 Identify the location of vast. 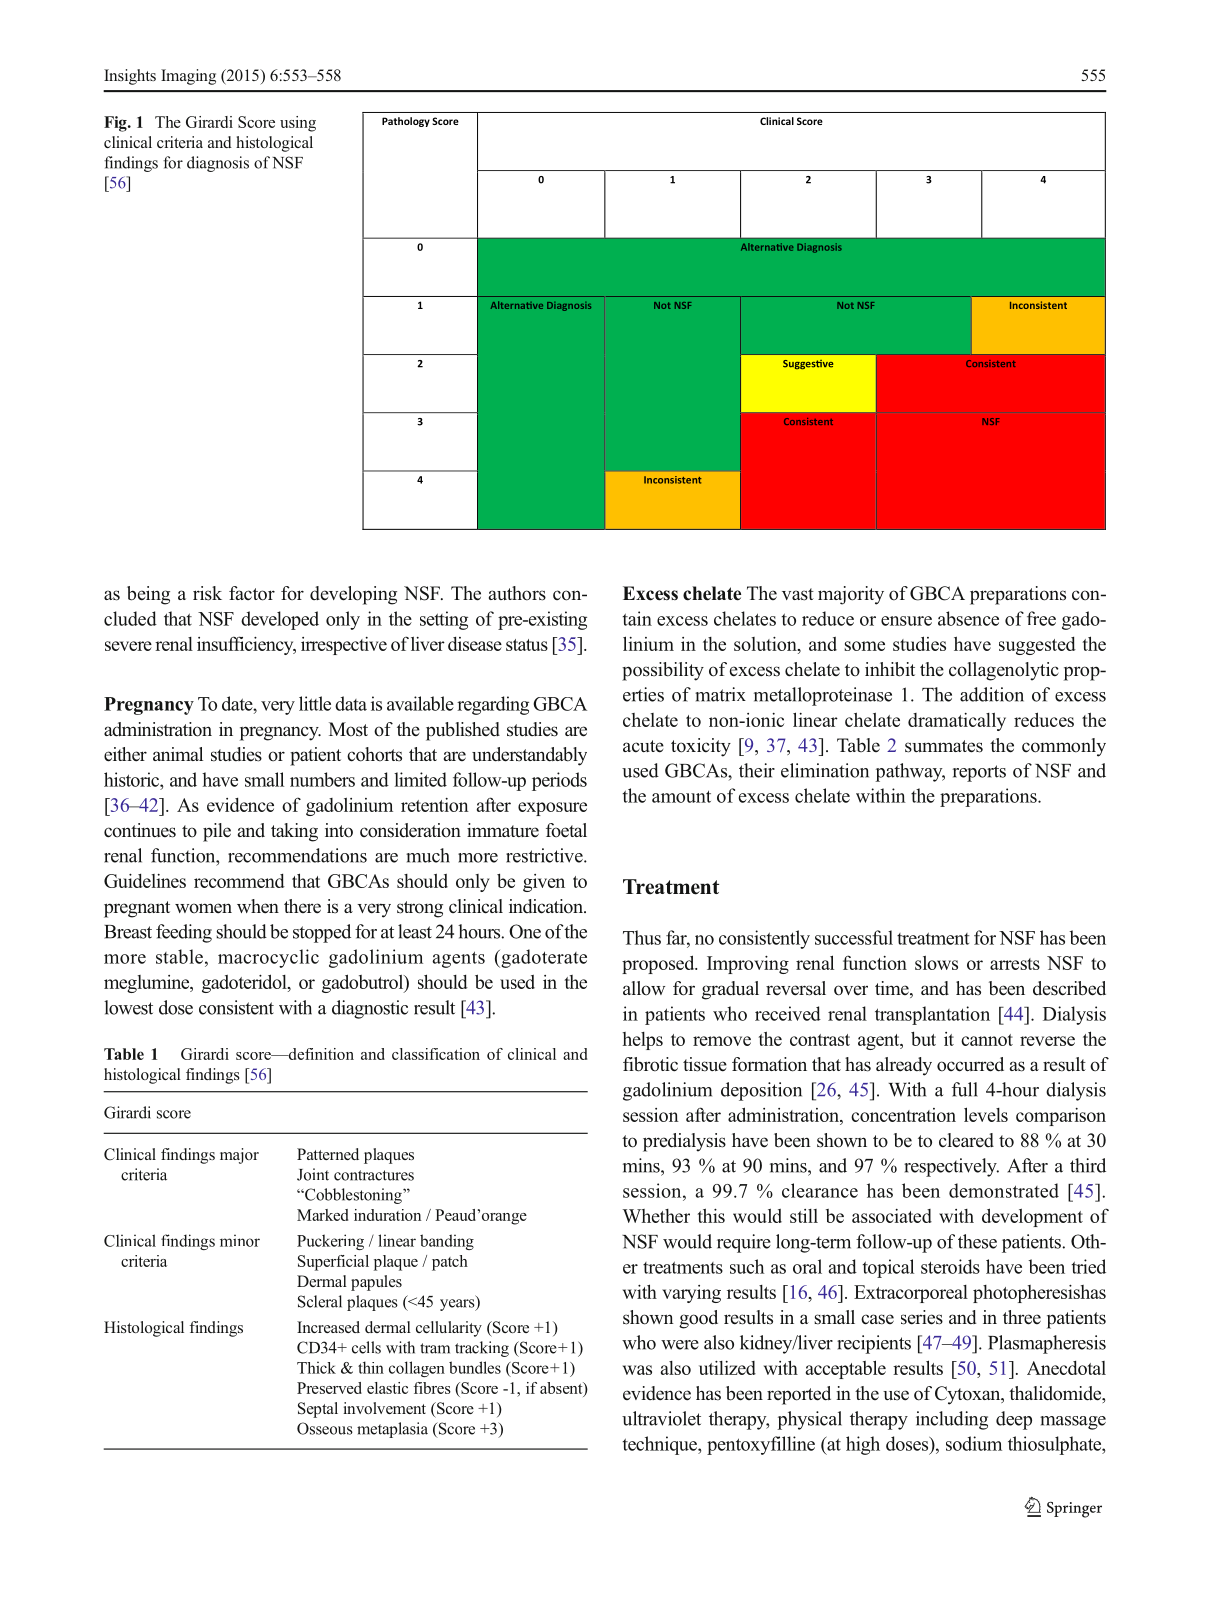
(798, 594).
